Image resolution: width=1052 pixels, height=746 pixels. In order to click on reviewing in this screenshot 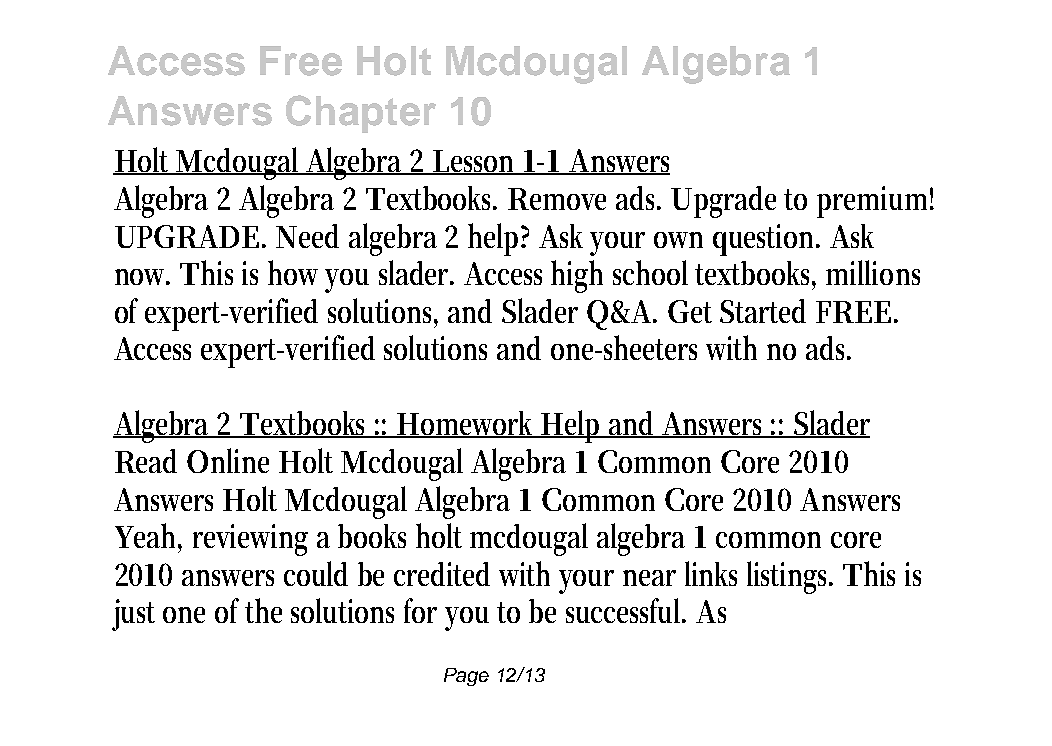, I will do `click(250, 540)`.
